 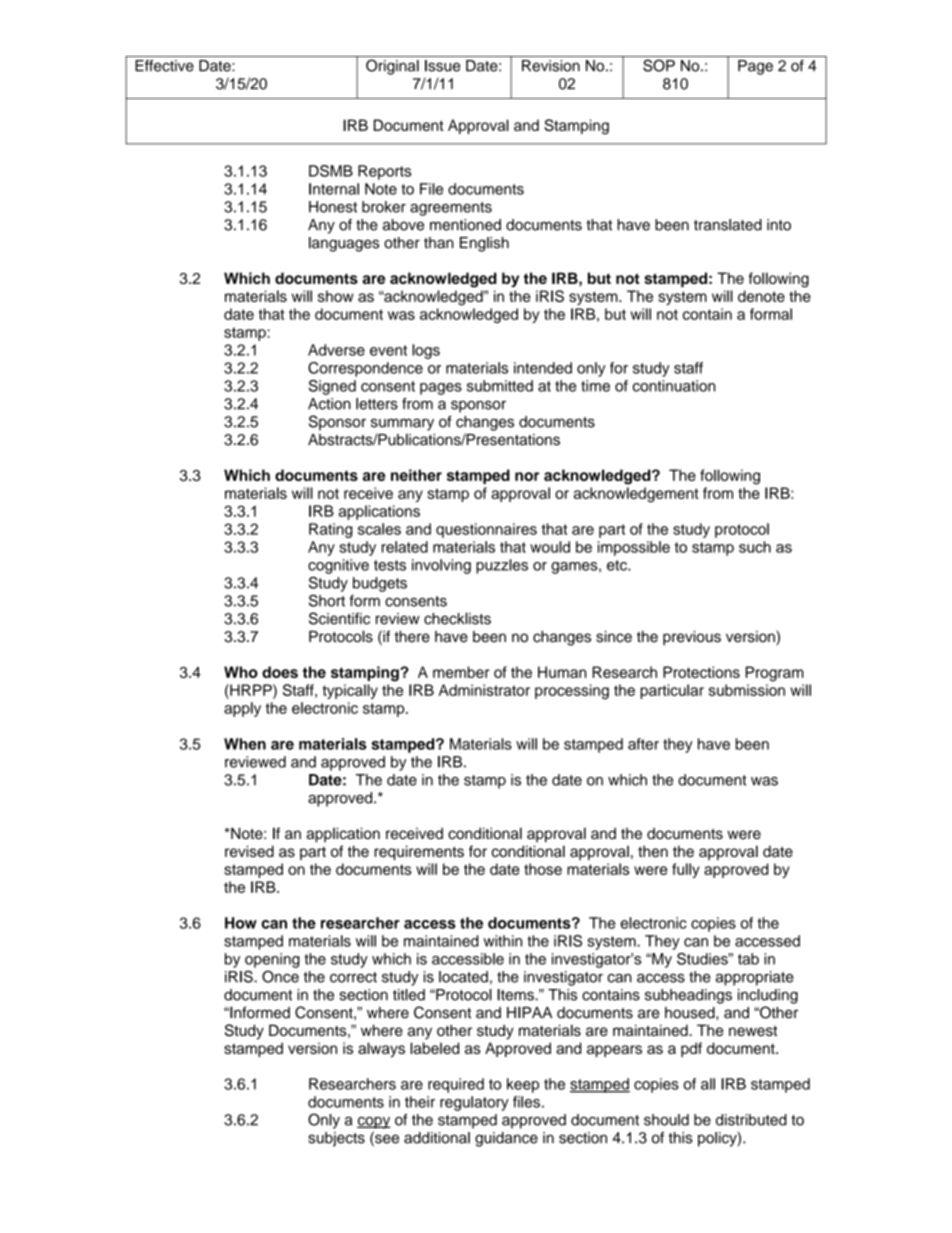 I want to click on Administrator, so click(x=484, y=690).
